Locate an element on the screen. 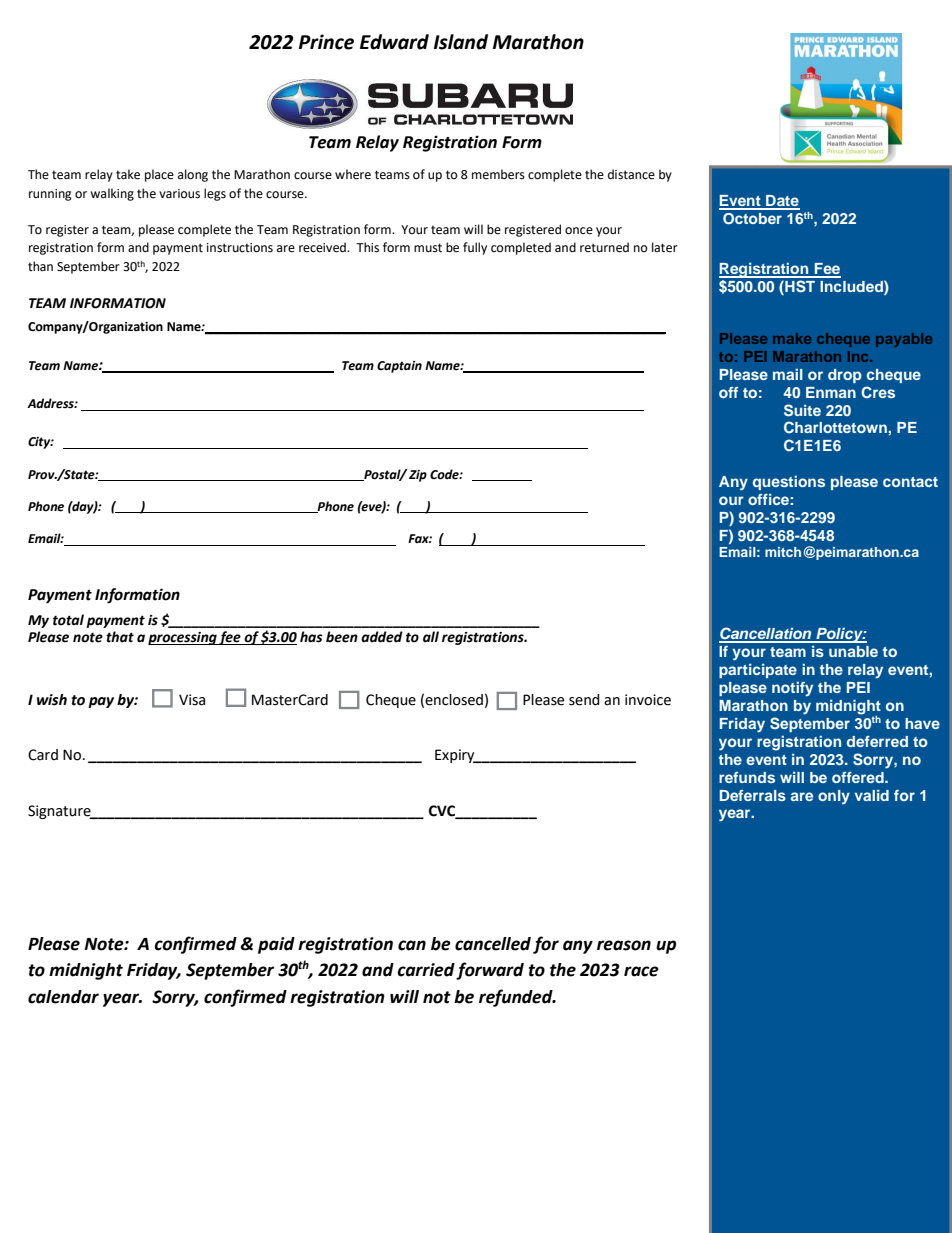 The width and height of the screenshot is (952, 1233). paid is located at coordinates (276, 945).
